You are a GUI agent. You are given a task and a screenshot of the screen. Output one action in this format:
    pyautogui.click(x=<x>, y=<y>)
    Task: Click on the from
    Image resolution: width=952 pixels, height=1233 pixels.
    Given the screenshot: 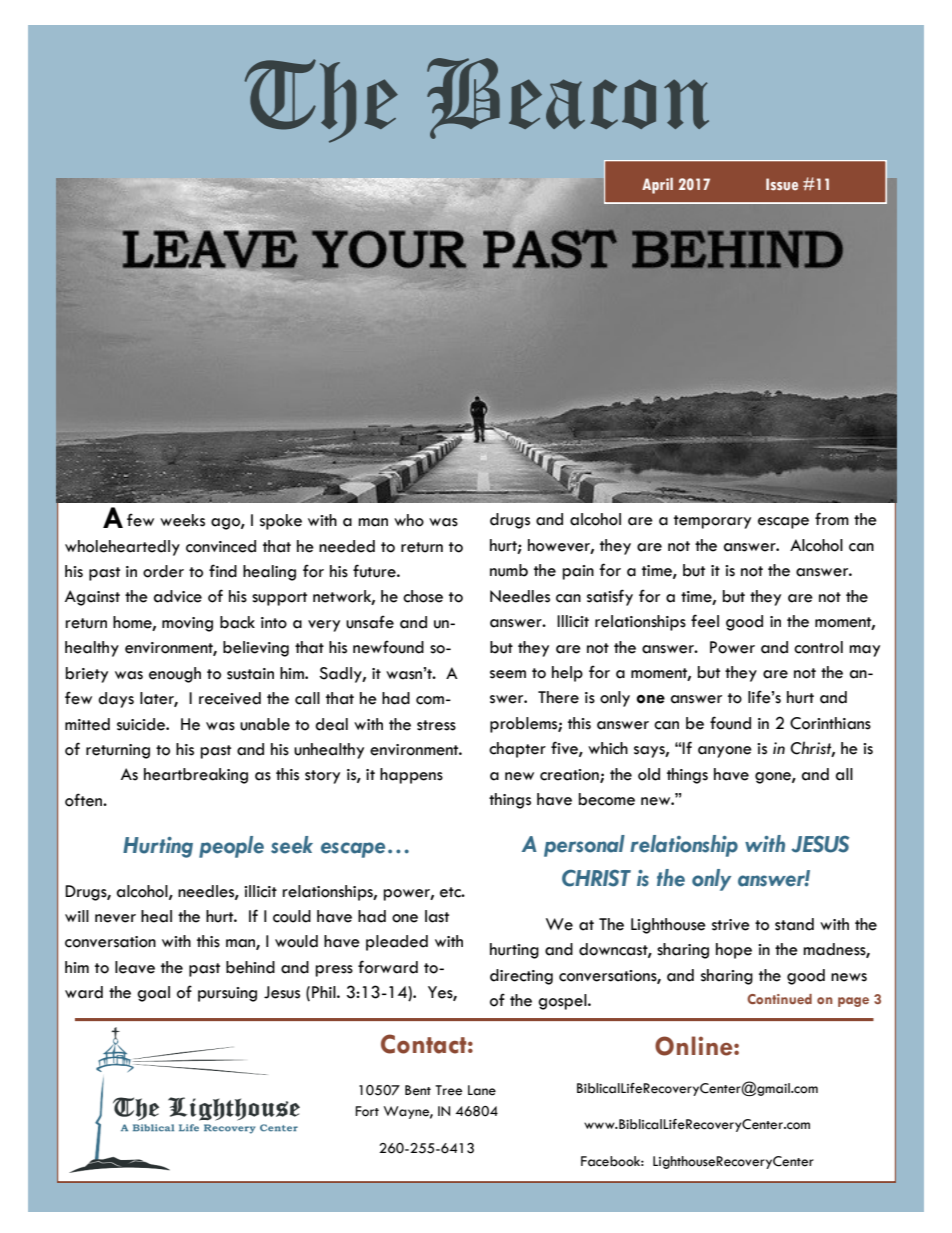 What is the action you would take?
    pyautogui.click(x=832, y=519)
